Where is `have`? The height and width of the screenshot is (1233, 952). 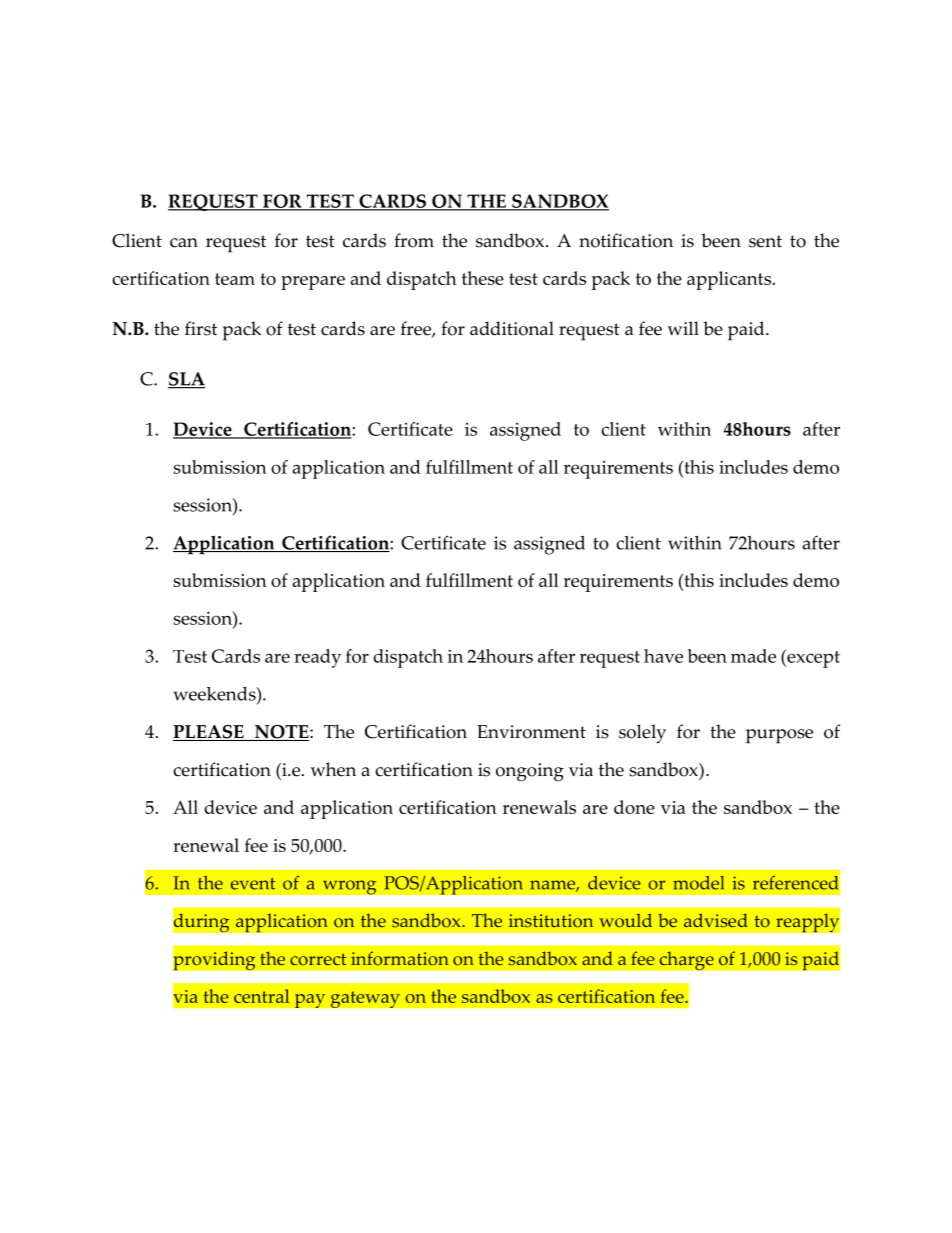
have is located at coordinates (663, 656).
